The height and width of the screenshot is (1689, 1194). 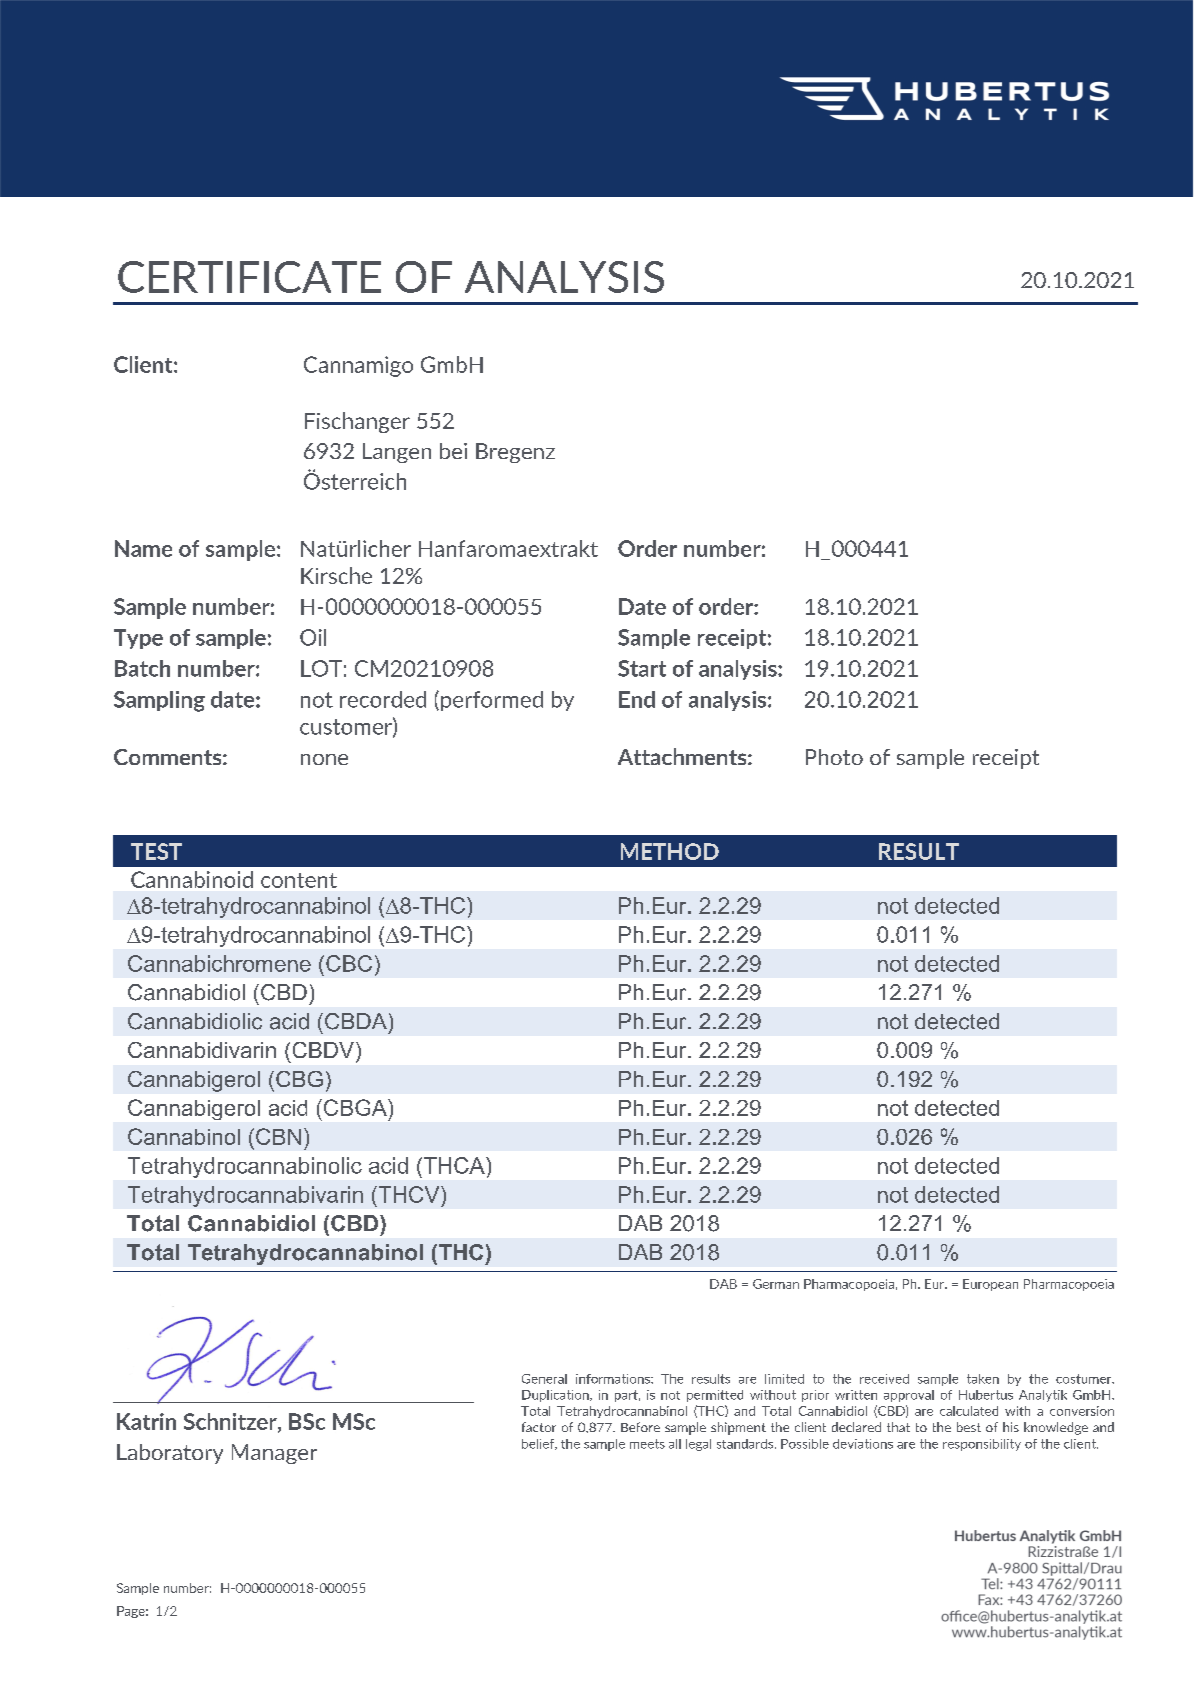 I want to click on Manager, so click(x=274, y=1454).
